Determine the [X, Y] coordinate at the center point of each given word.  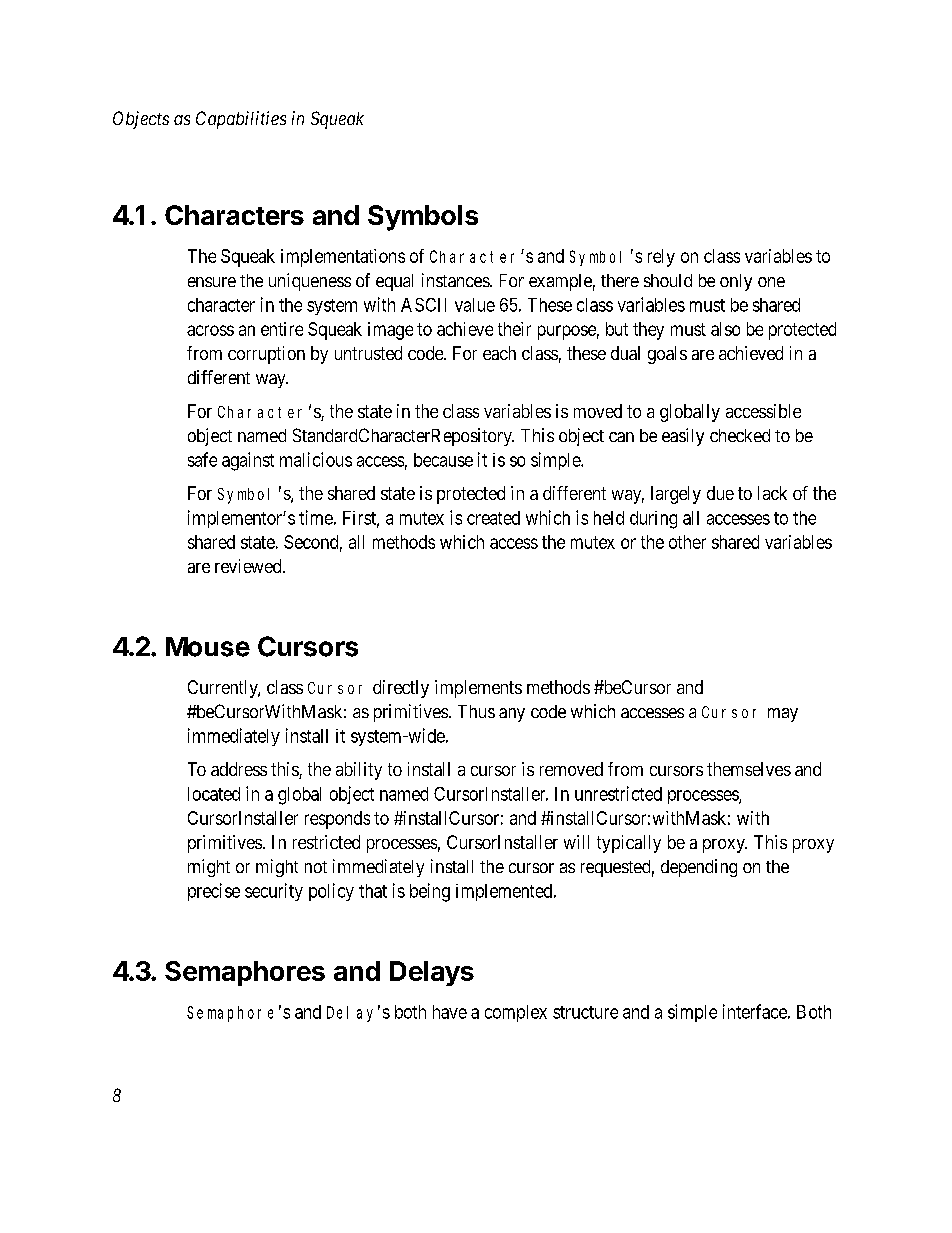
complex [516, 1013]
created [493, 518]
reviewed [249, 566]
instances [456, 280]
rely [661, 258]
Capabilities [241, 120]
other [687, 542]
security [274, 892]
